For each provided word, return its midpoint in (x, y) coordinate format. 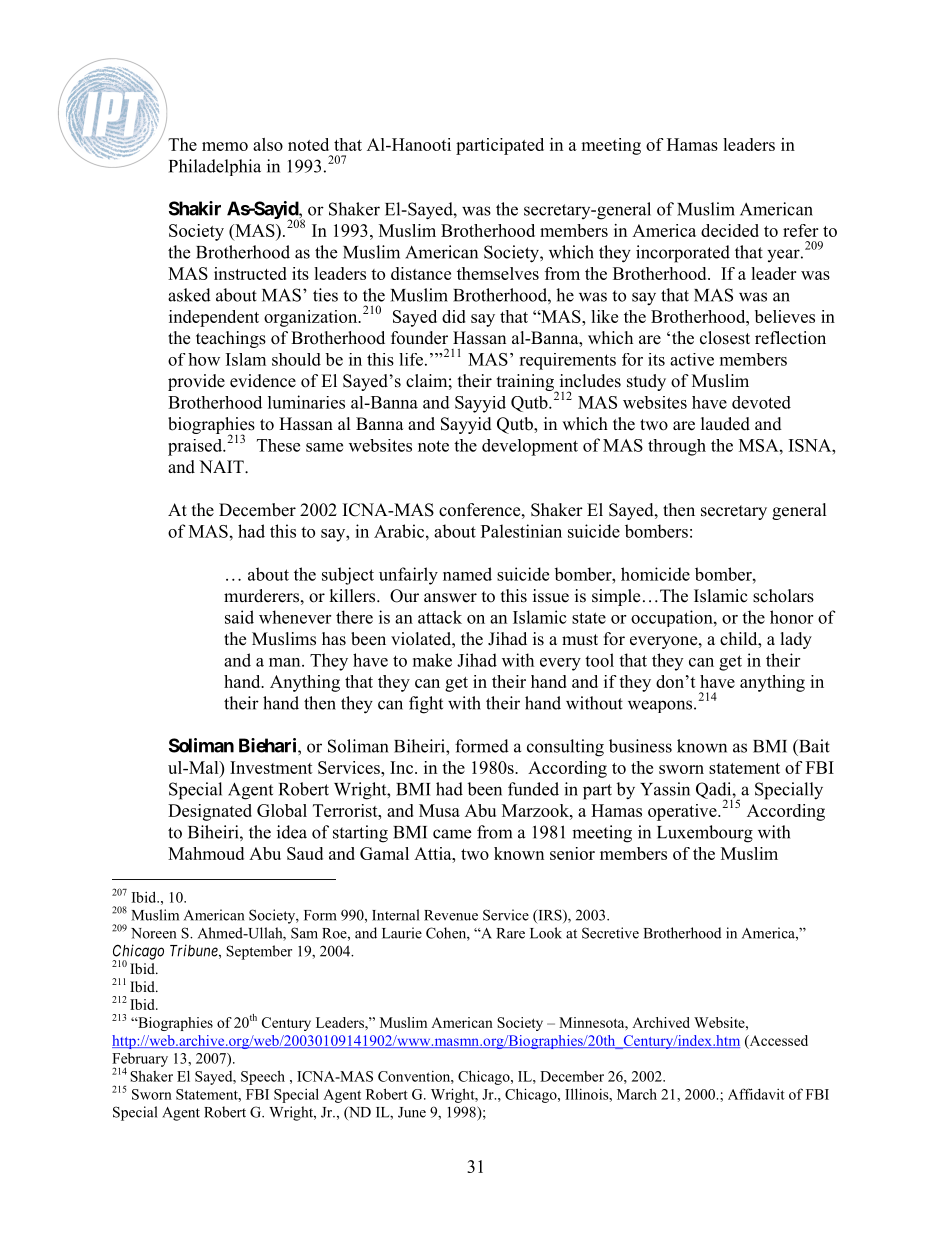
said (239, 617)
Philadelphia (215, 167)
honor (791, 617)
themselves (498, 273)
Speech (263, 1077)
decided (730, 230)
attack (440, 617)
